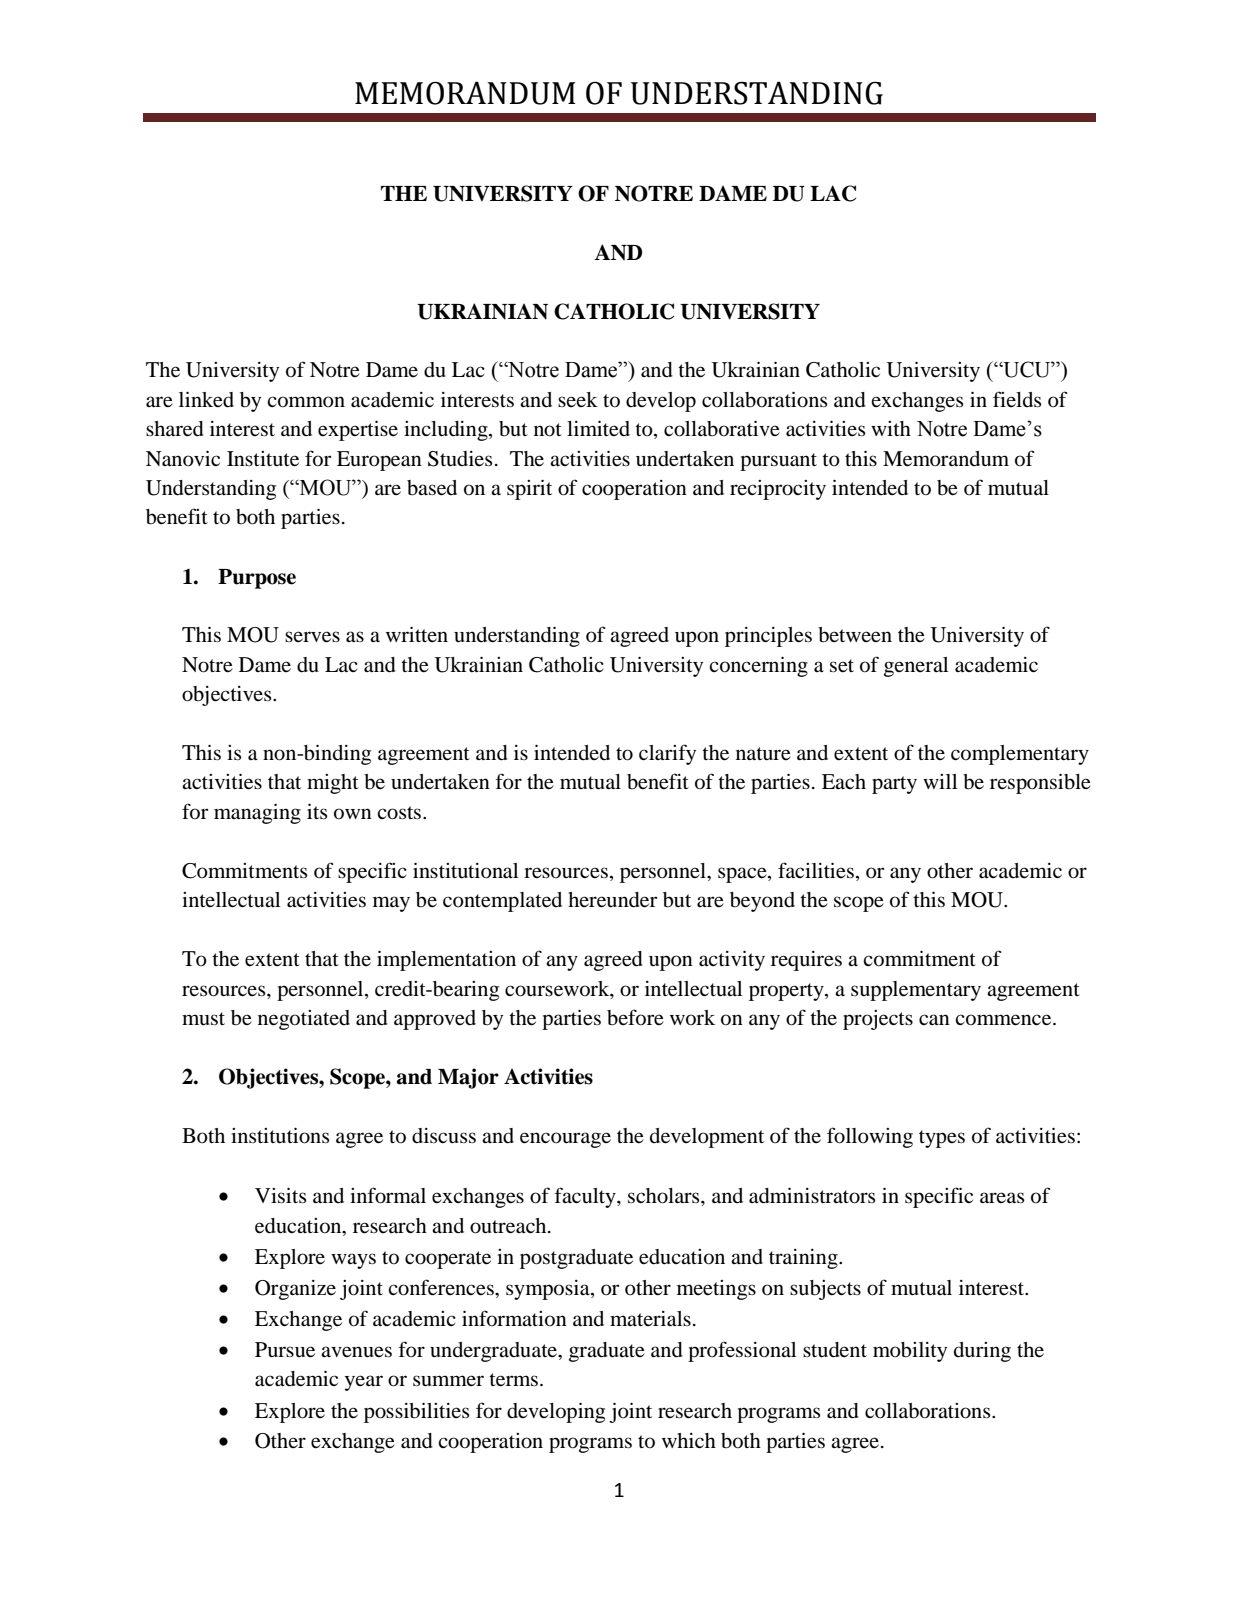 The height and width of the screenshot is (1603, 1238). What do you see at coordinates (942, 1139) in the screenshot?
I see `types` at bounding box center [942, 1139].
